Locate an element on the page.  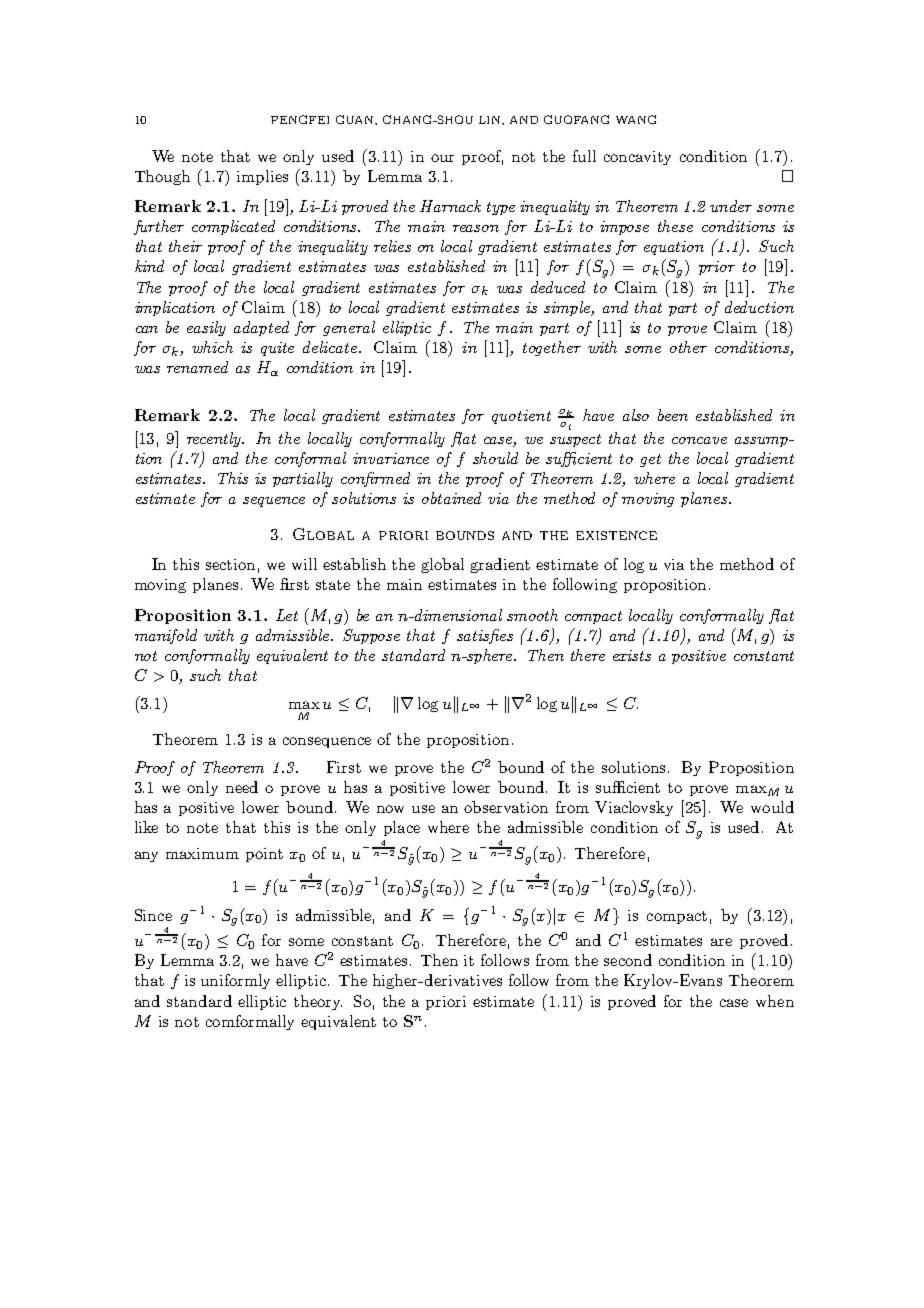
concavity is located at coordinates (637, 158).
